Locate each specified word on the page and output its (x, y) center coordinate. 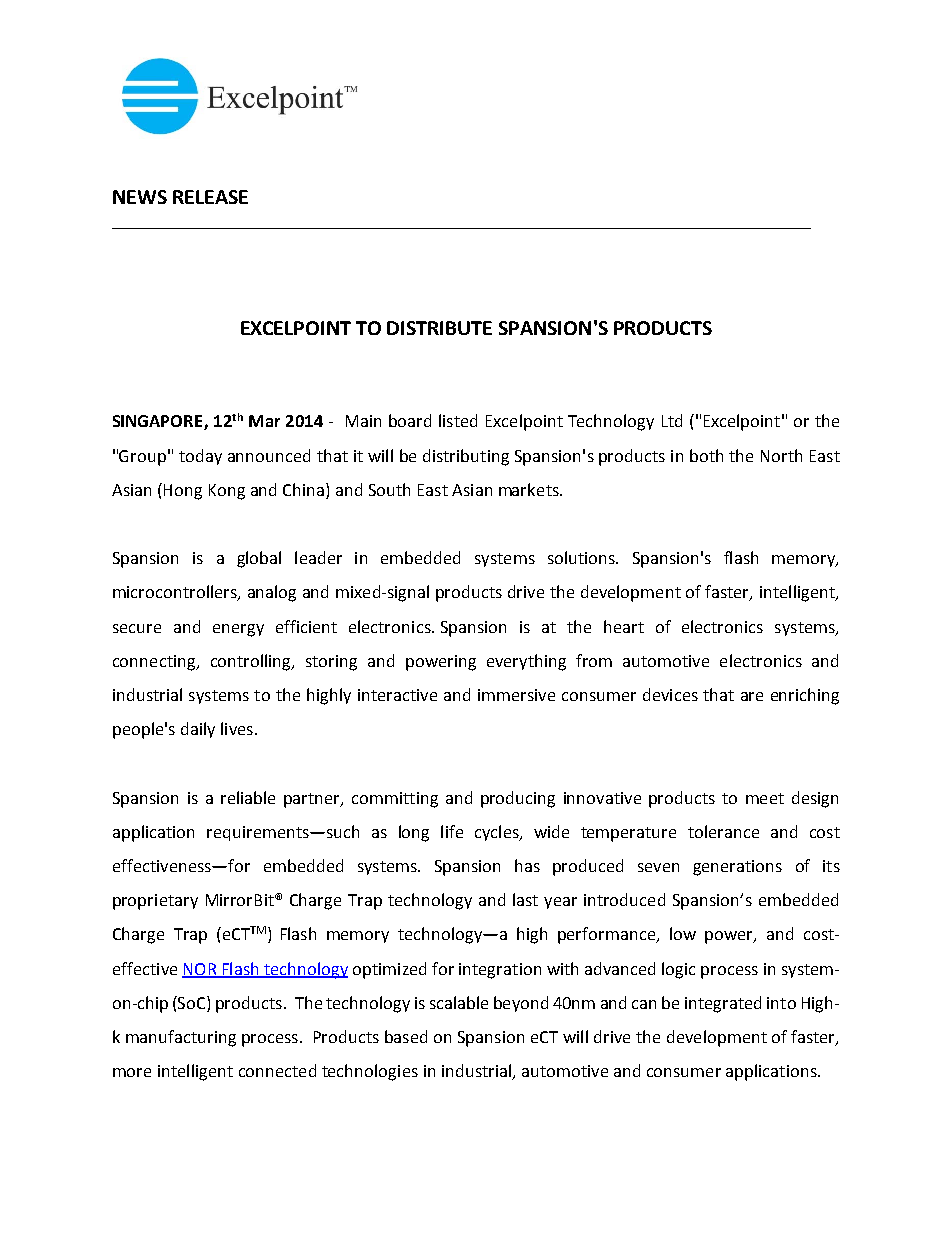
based (406, 1036)
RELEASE (210, 197)
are (752, 696)
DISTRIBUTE (439, 328)
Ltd (672, 420)
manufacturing (181, 1038)
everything (526, 662)
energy (238, 630)
